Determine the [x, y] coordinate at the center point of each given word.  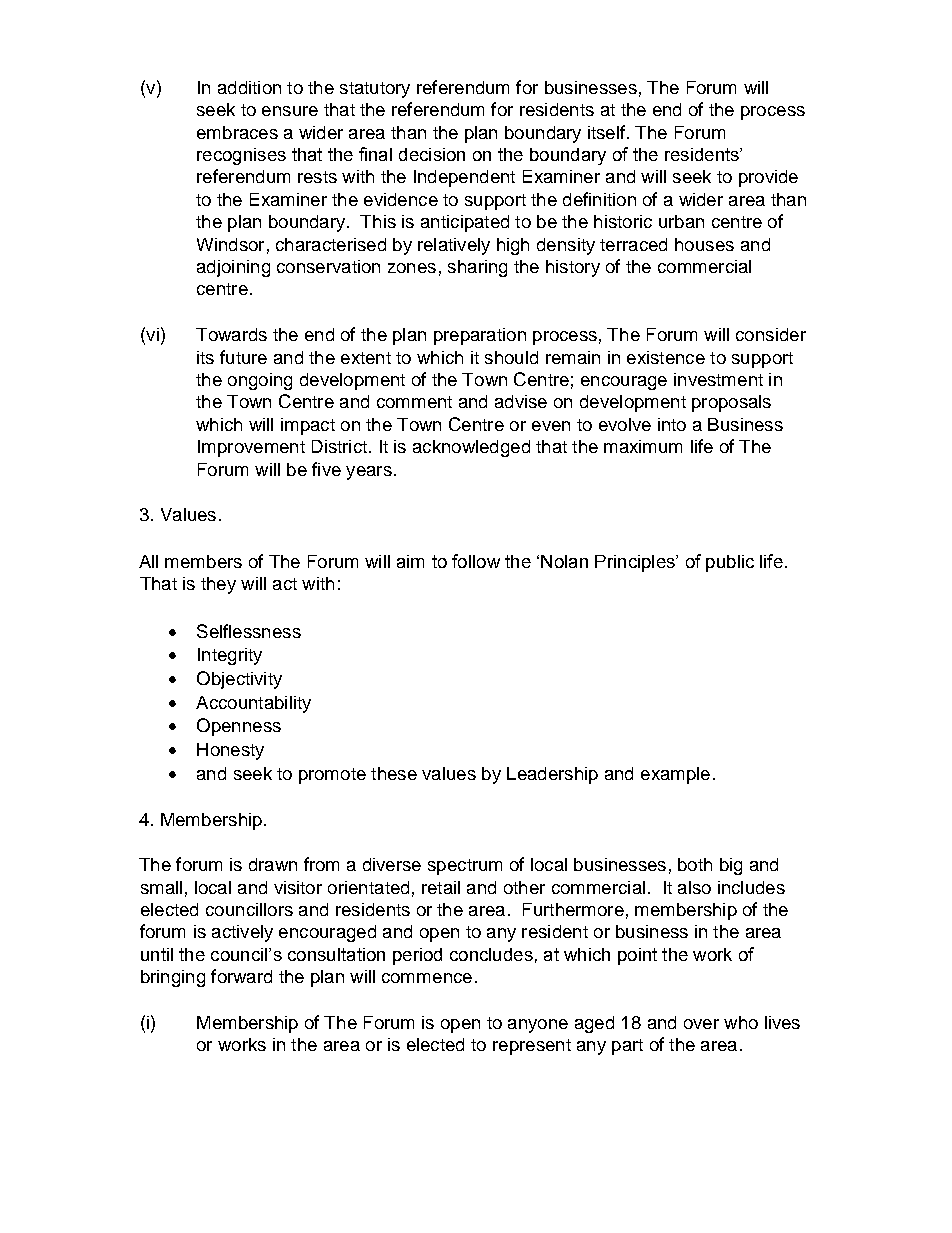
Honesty [230, 751]
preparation [480, 336]
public [730, 563]
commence [427, 978]
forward [241, 976]
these [394, 773]
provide [768, 178]
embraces [237, 132]
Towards [231, 334]
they [218, 585]
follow [476, 561]
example [675, 775]
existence [666, 357]
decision [432, 154]
